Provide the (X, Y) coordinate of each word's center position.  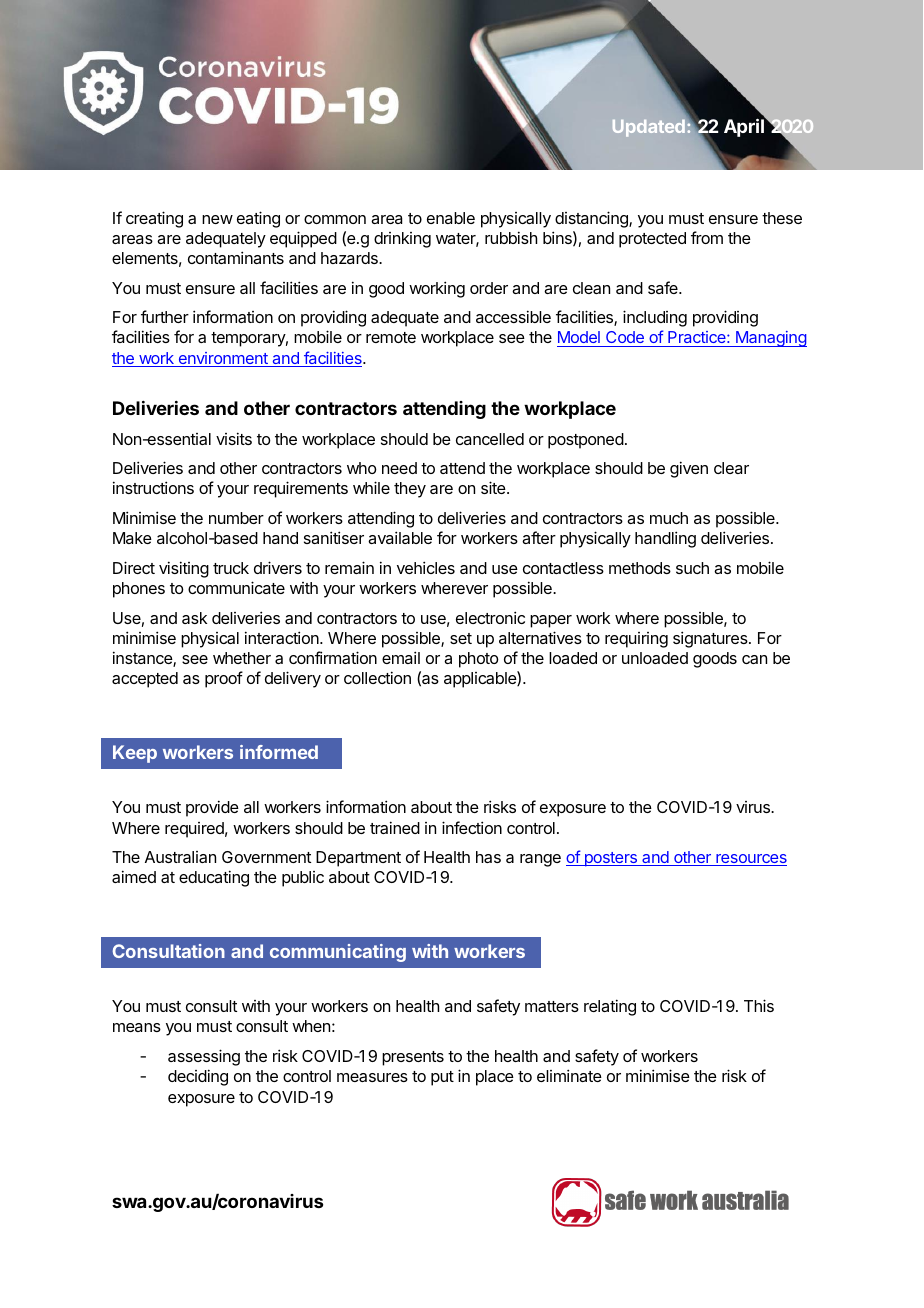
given (689, 469)
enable (451, 218)
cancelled (490, 439)
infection (472, 827)
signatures (711, 639)
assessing (204, 1057)
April (745, 127)
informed (279, 752)
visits (234, 438)
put (442, 1078)
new (217, 219)
